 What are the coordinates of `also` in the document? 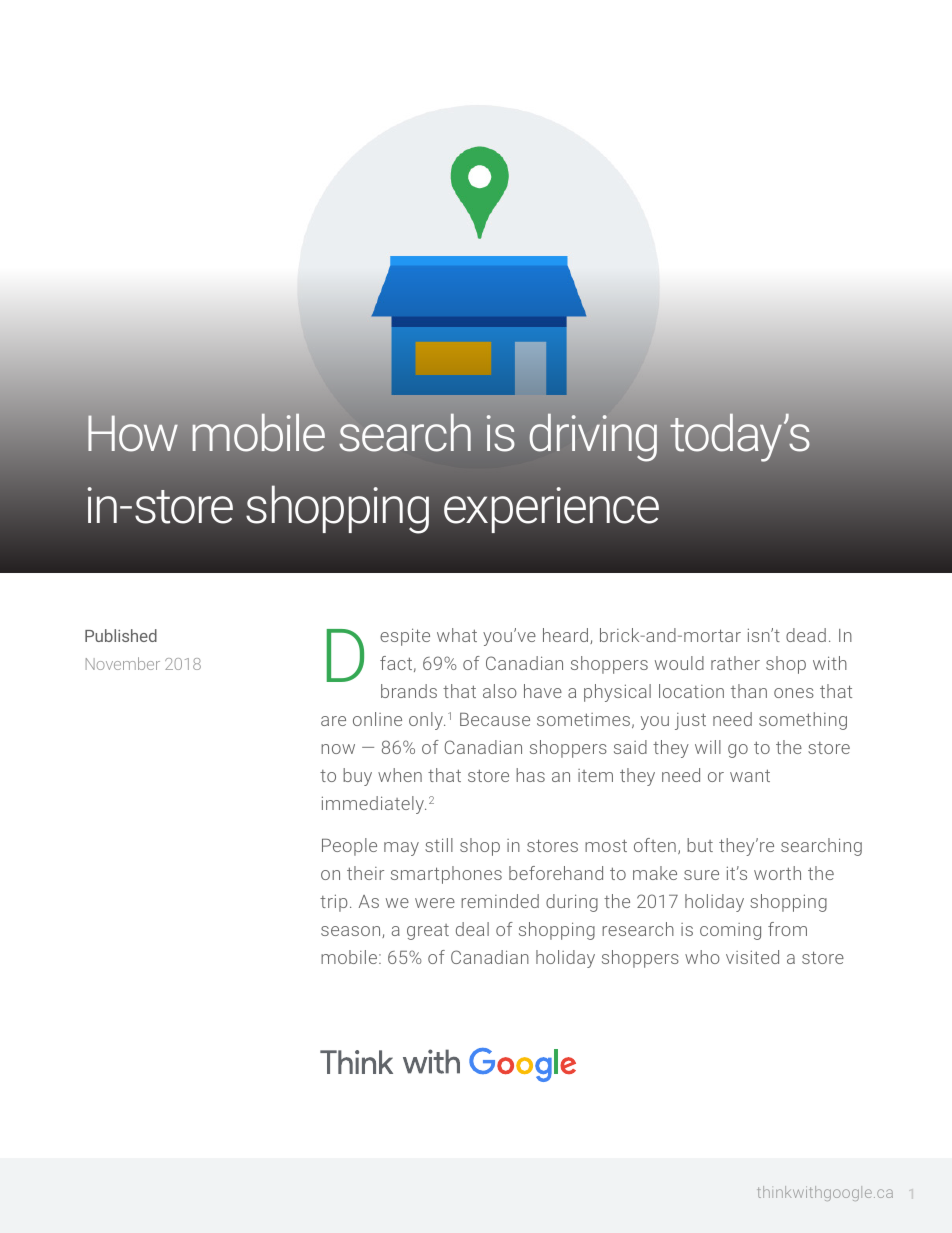 It's located at (500, 691).
